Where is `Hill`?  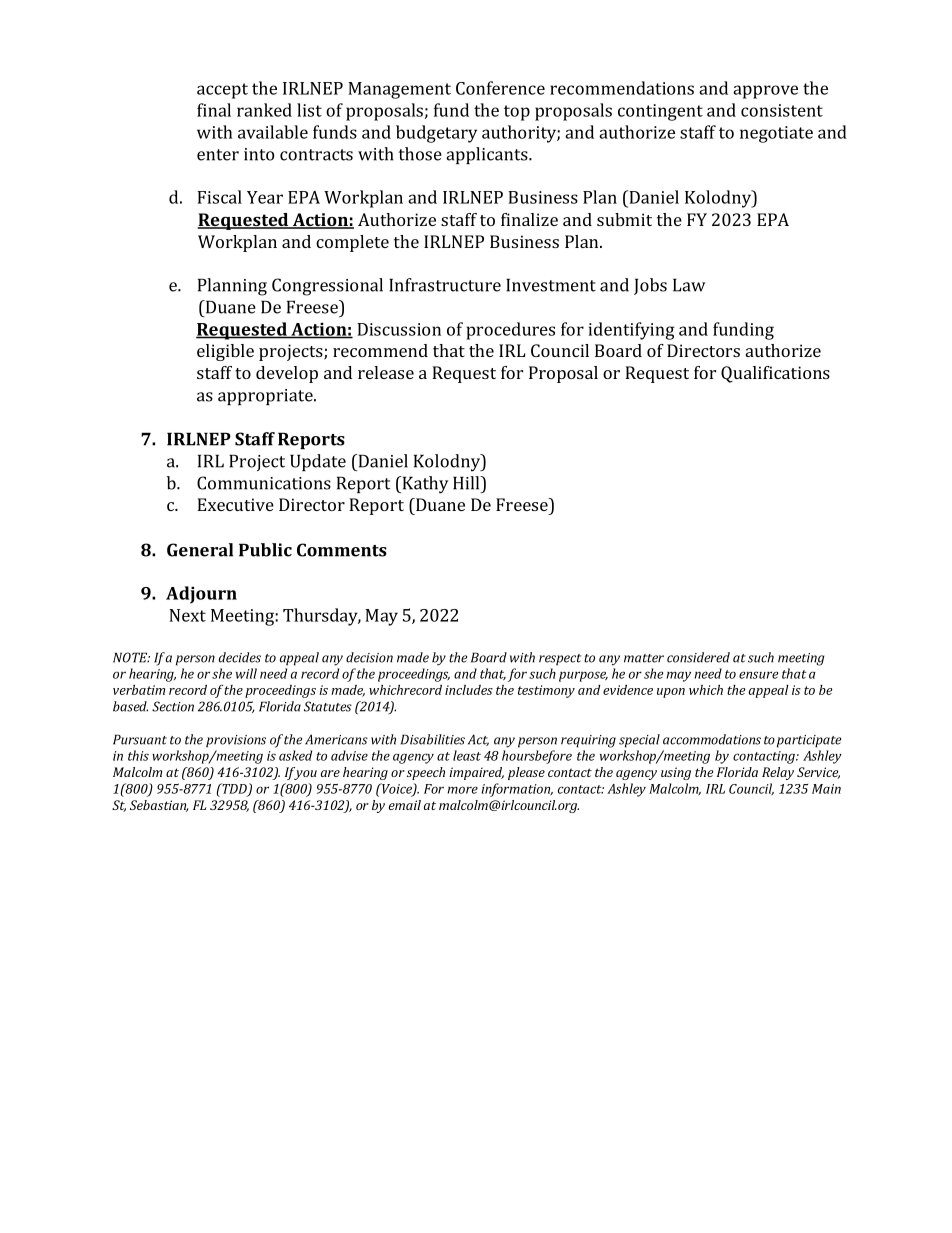
Hill is located at coordinates (467, 483).
